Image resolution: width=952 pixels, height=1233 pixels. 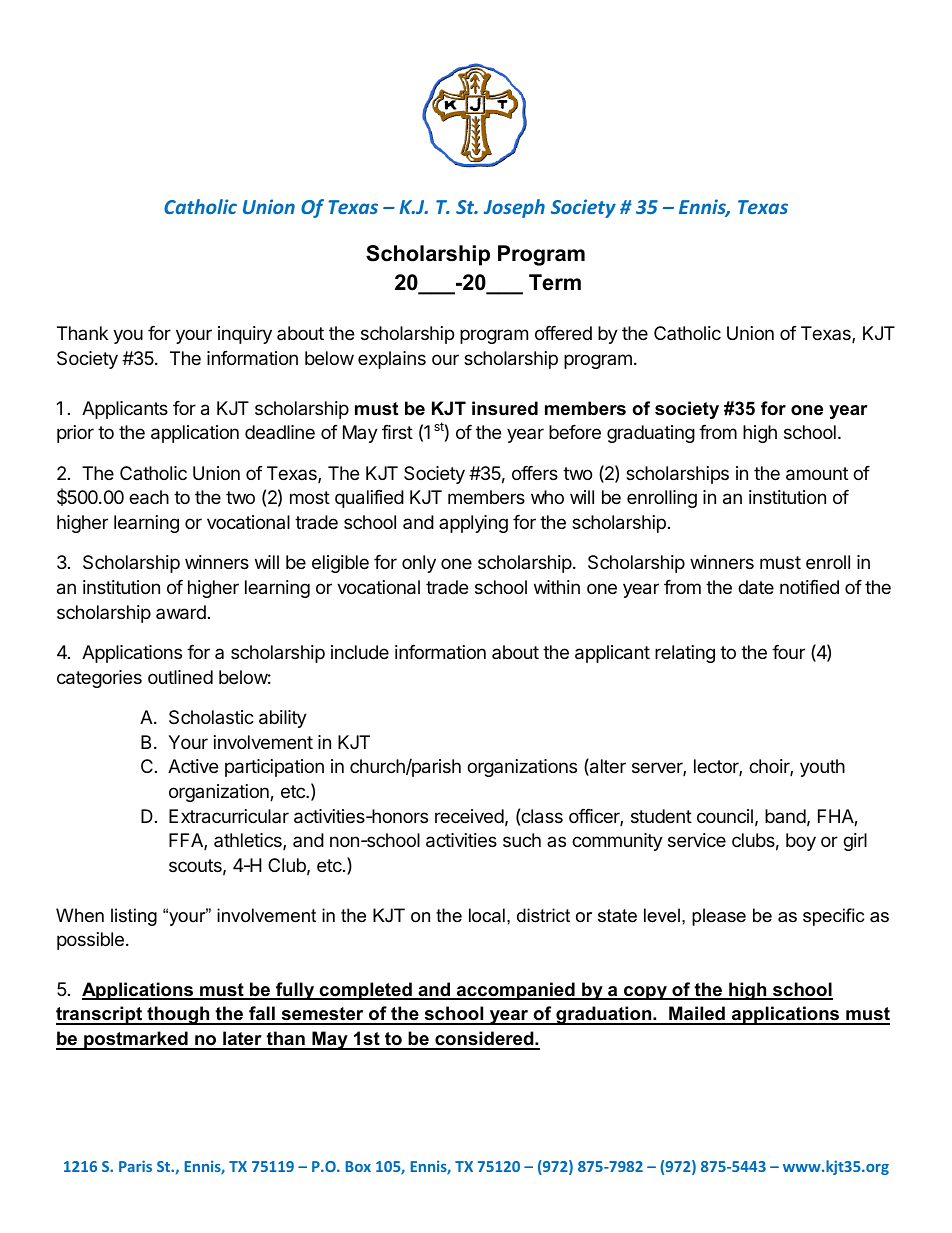 I want to click on outlined, so click(x=180, y=677).
